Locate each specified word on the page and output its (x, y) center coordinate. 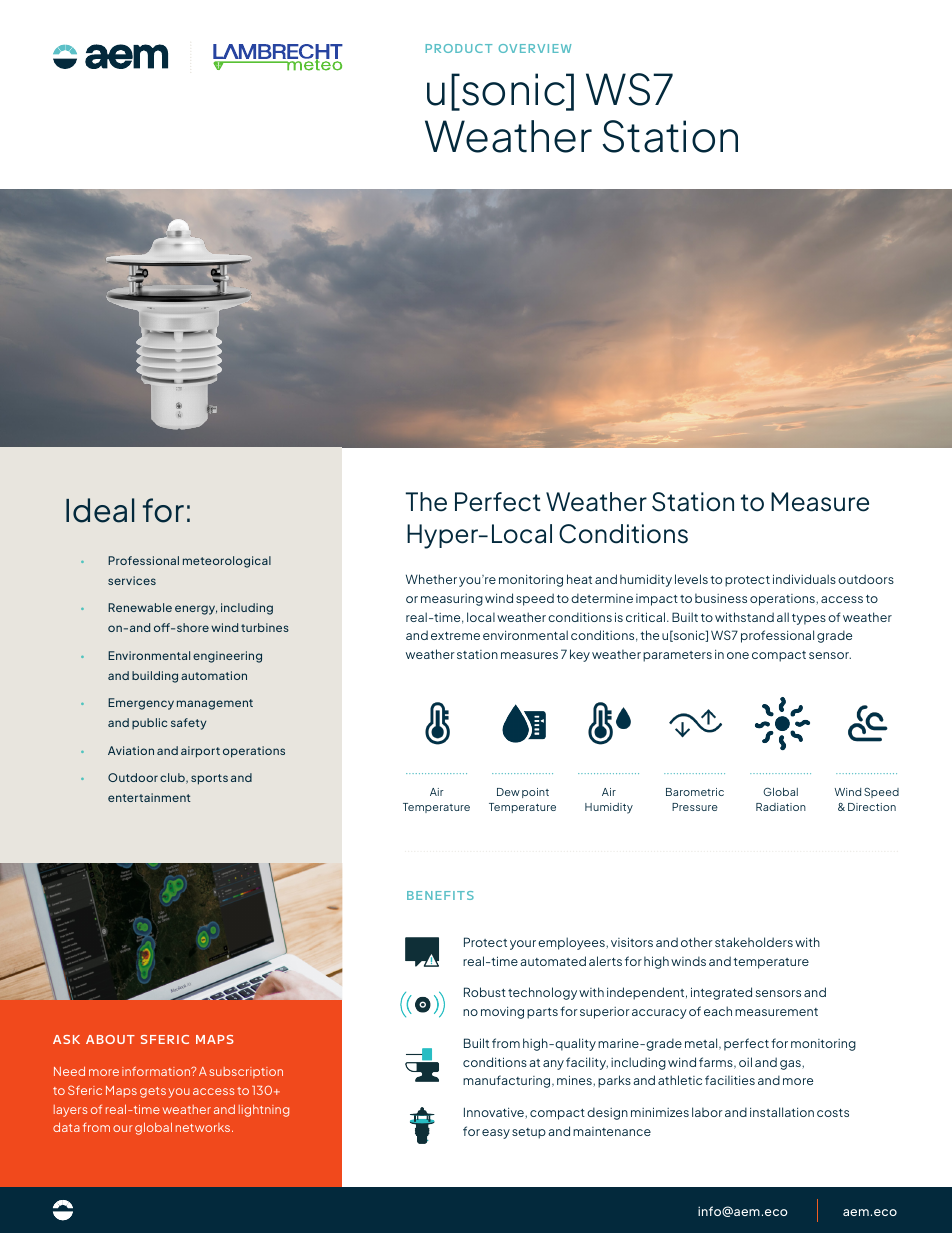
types (809, 619)
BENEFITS (440, 895)
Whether (431, 579)
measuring (452, 600)
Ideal (100, 510)
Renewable (140, 607)
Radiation (781, 807)
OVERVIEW (535, 48)
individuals (804, 579)
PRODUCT (459, 48)
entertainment (149, 797)
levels (691, 579)
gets (153, 1092)
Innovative (495, 1113)
